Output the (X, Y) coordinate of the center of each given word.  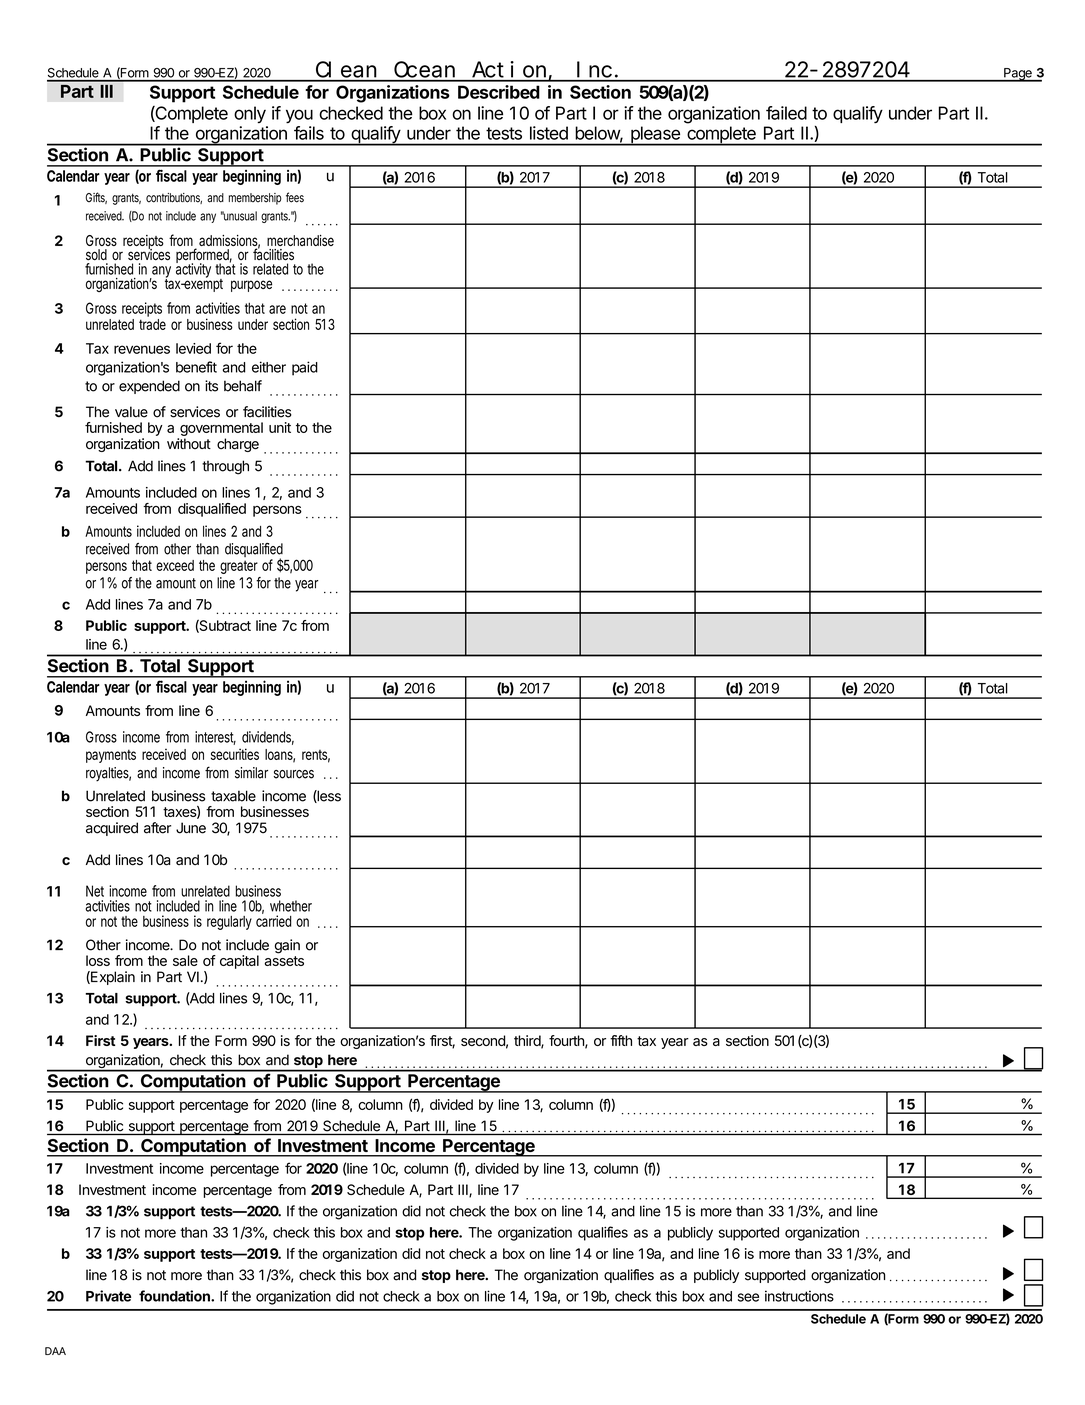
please (655, 136)
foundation (175, 1296)
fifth (621, 1040)
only (250, 114)
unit (280, 427)
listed (549, 133)
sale (185, 960)
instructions (799, 1296)
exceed (175, 565)
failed (786, 113)
